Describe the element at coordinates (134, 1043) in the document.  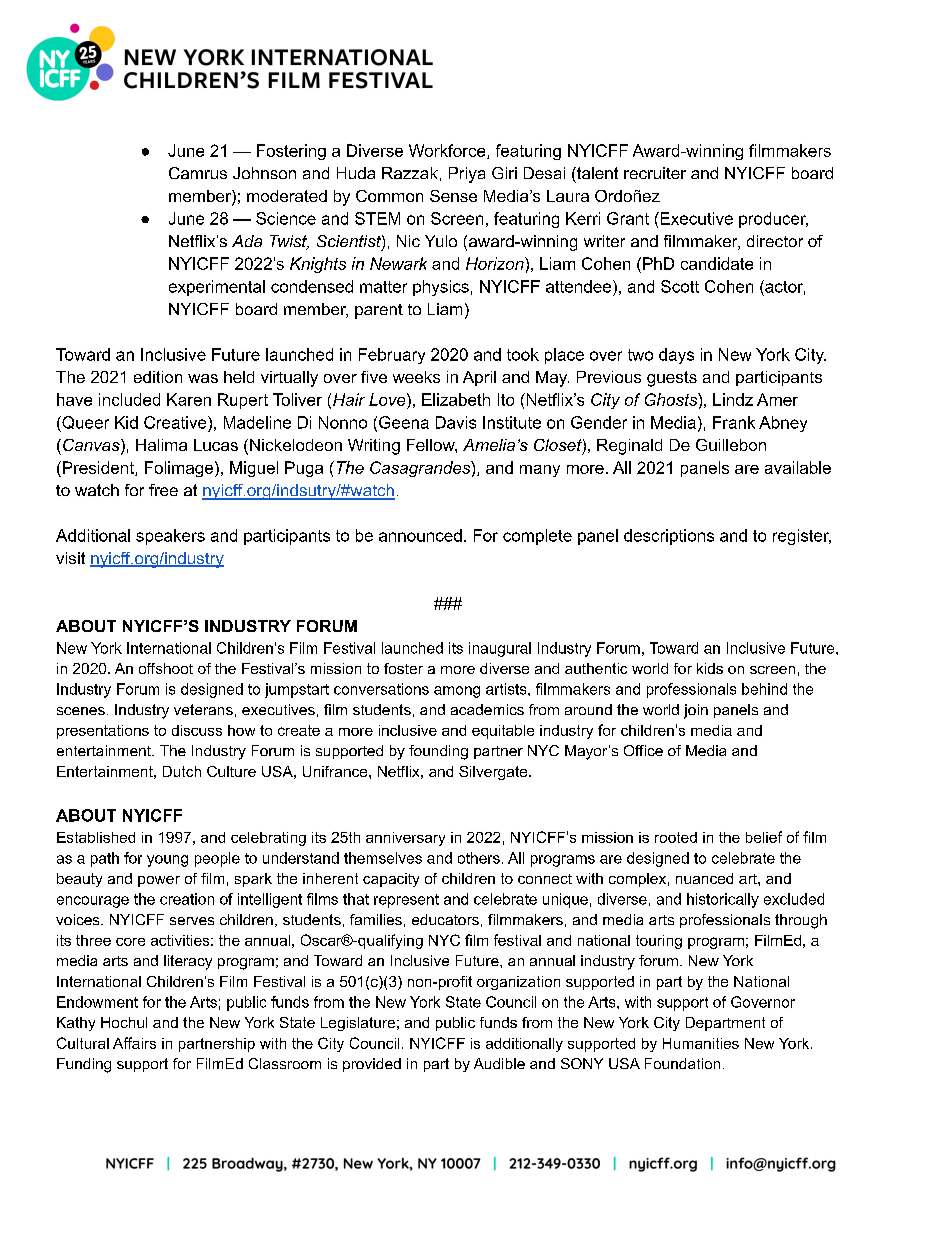
I see `Affairs` at that location.
